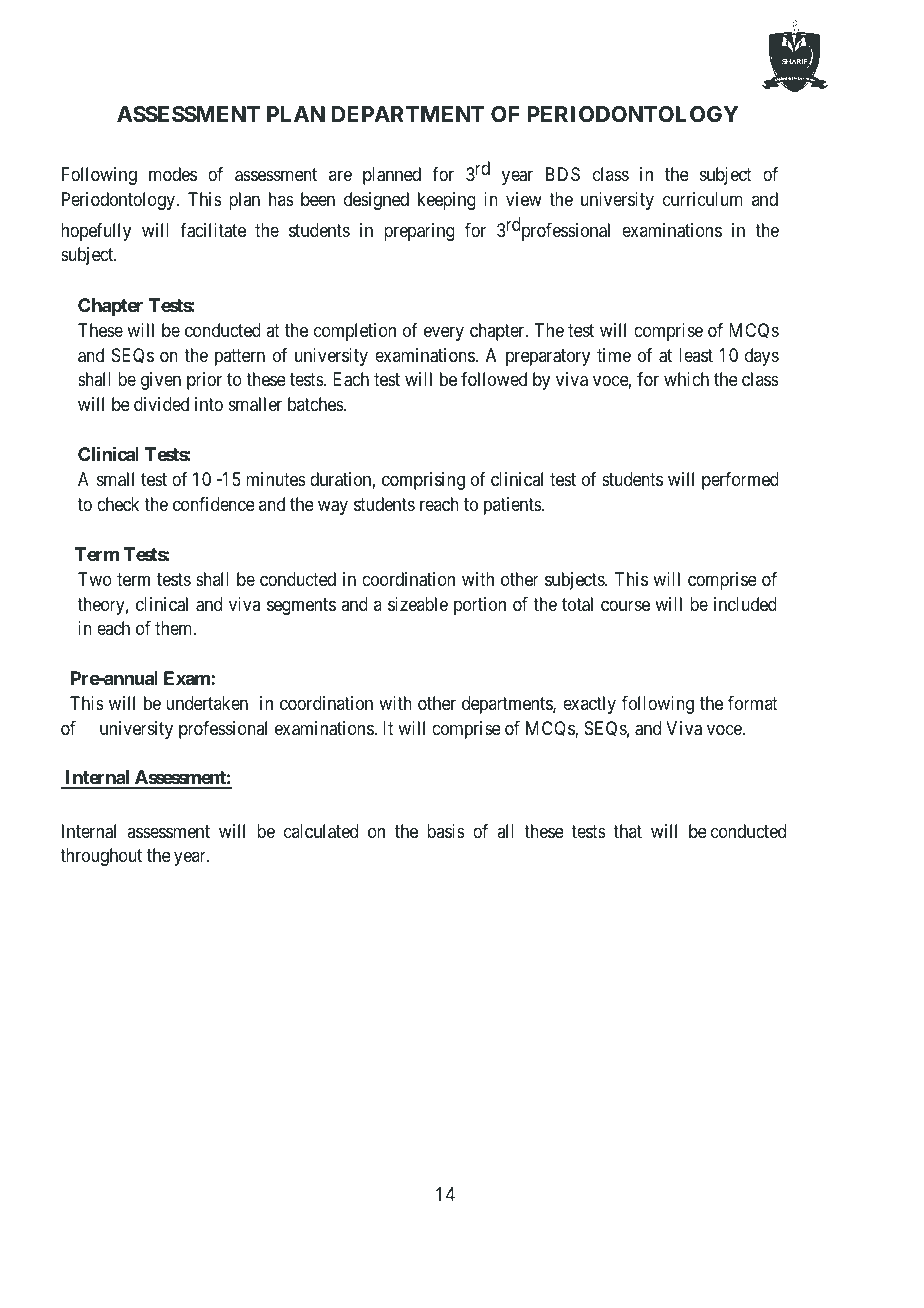 The height and width of the image is (1308, 924). Describe the element at coordinates (446, 831) in the image. I see `basis` at that location.
